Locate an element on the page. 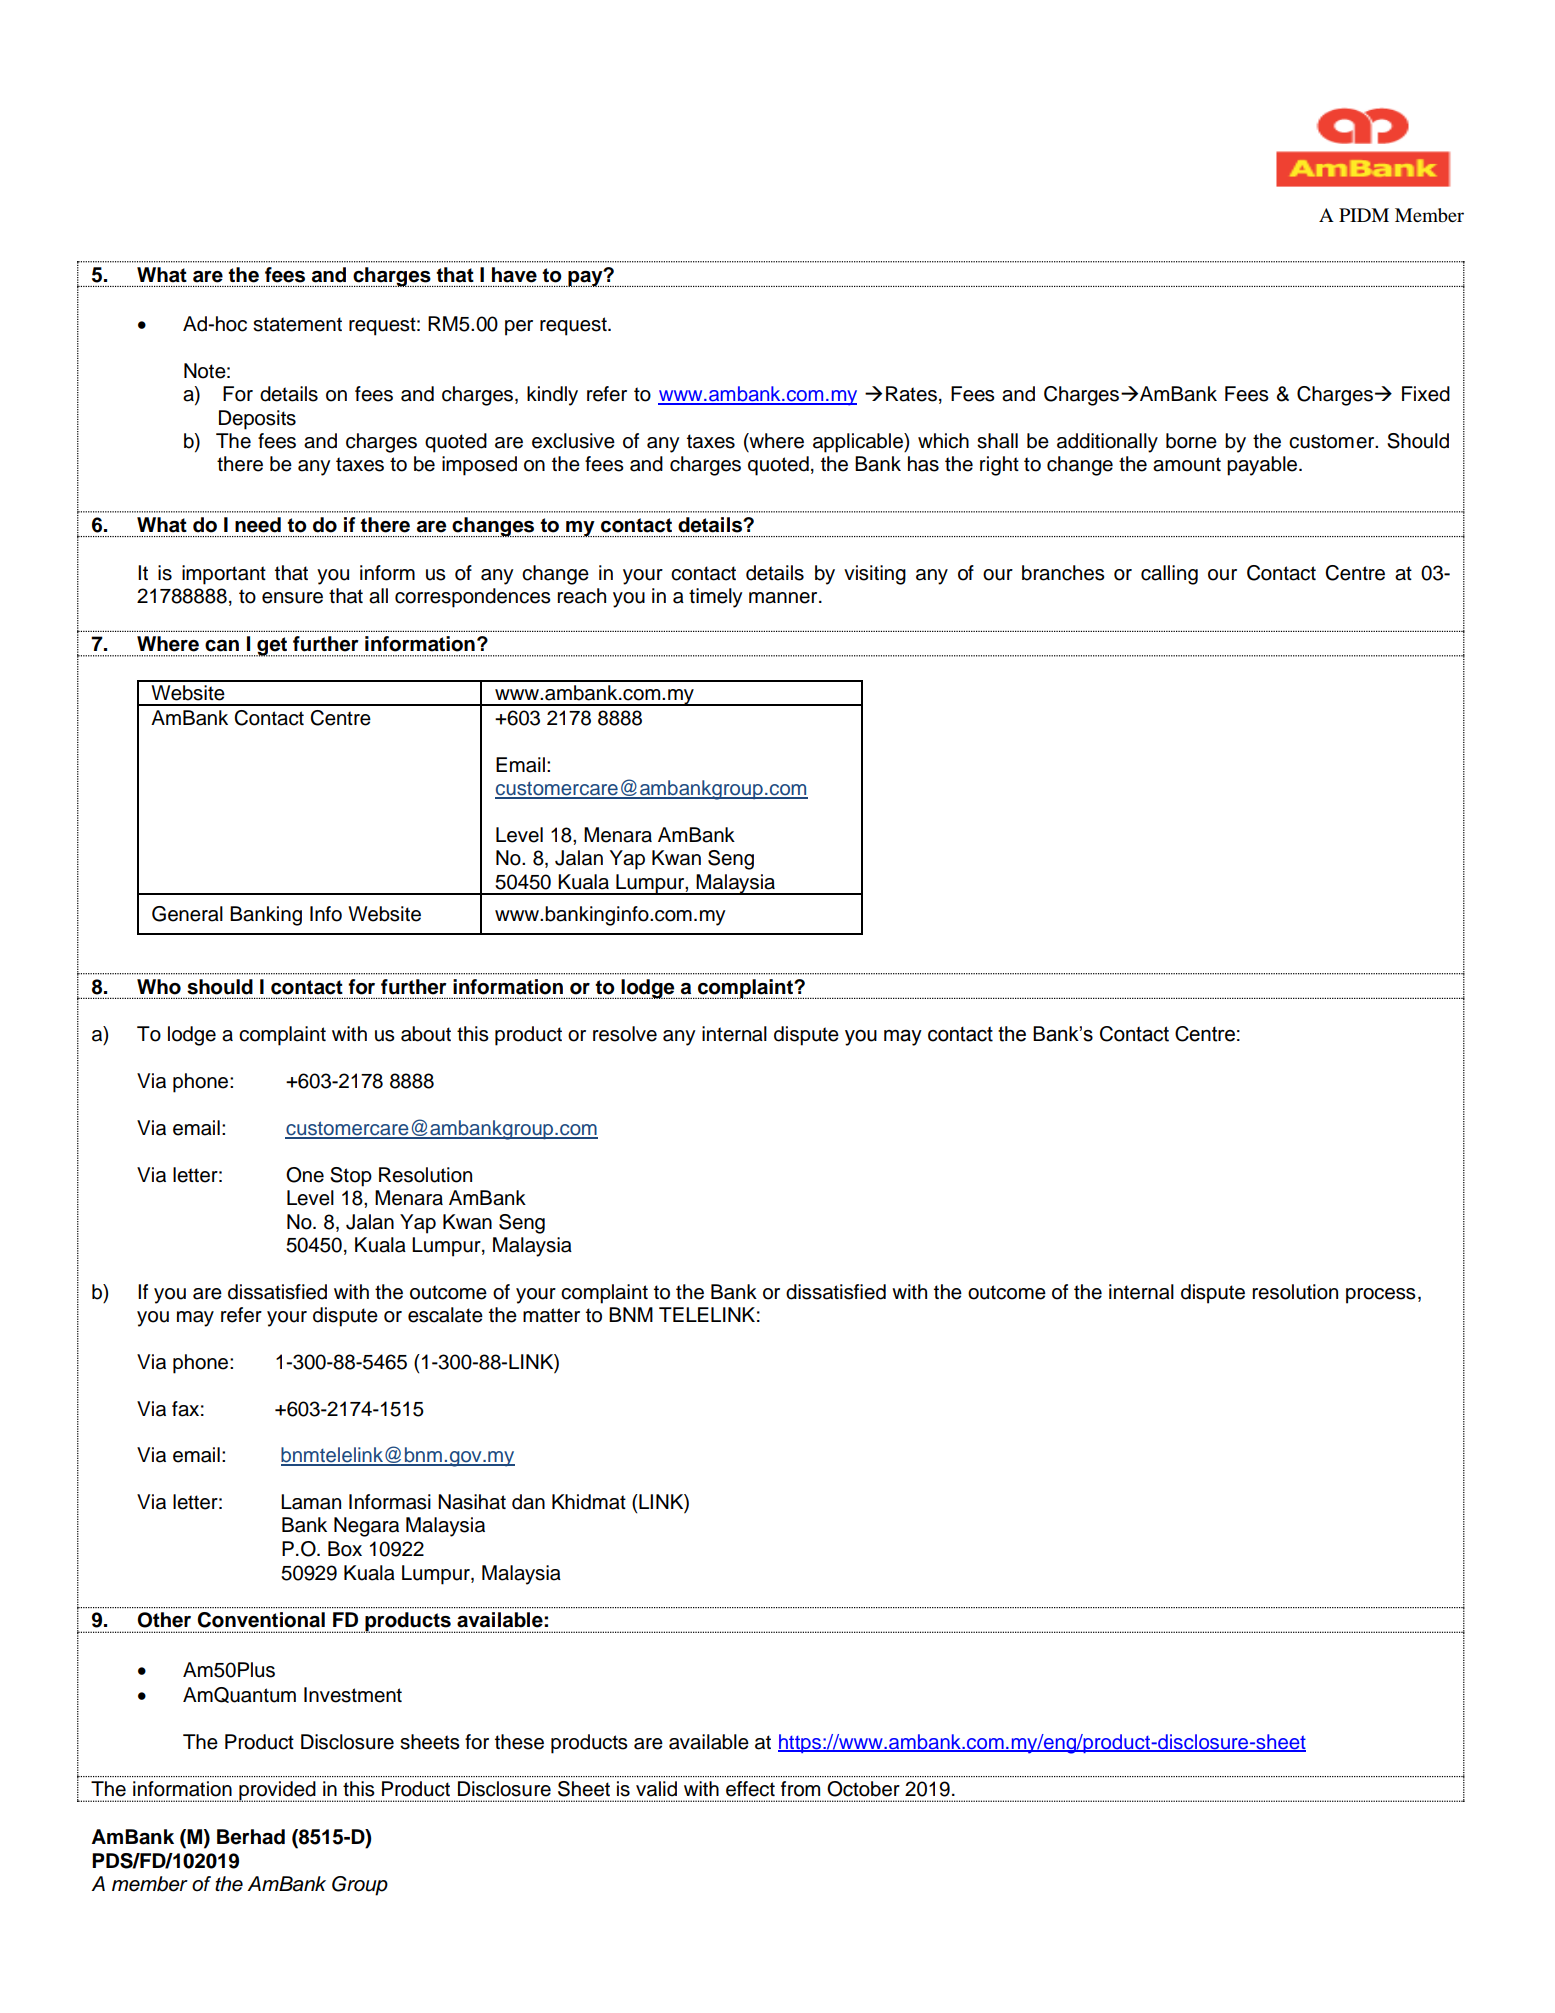 The image size is (1555, 2013). October is located at coordinates (863, 1789).
